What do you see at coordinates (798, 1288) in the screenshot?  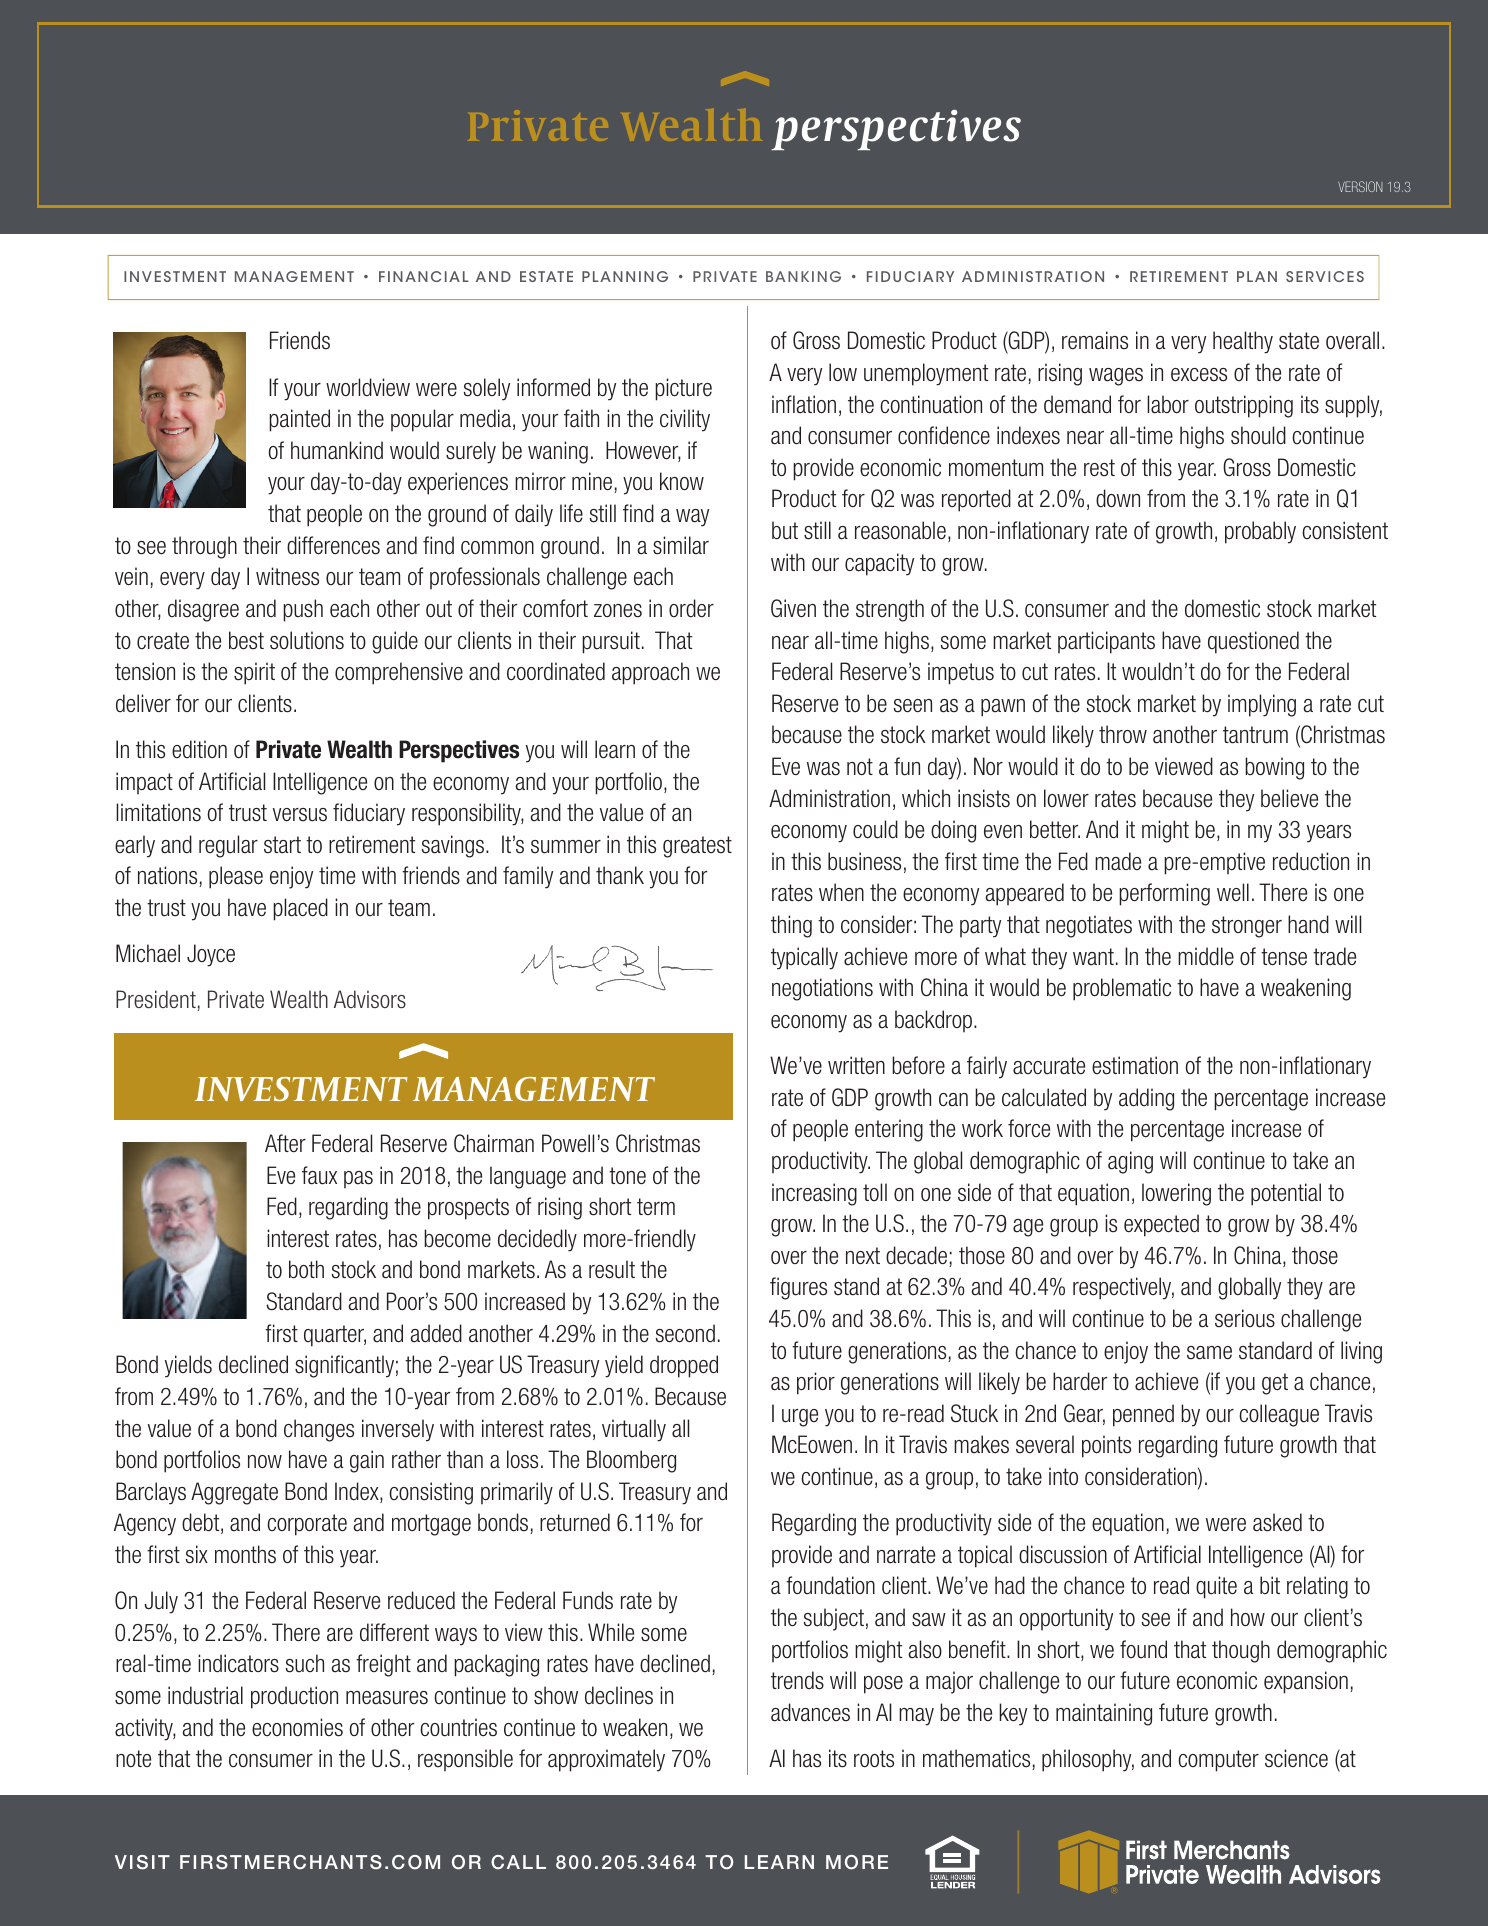 I see `figures` at bounding box center [798, 1288].
